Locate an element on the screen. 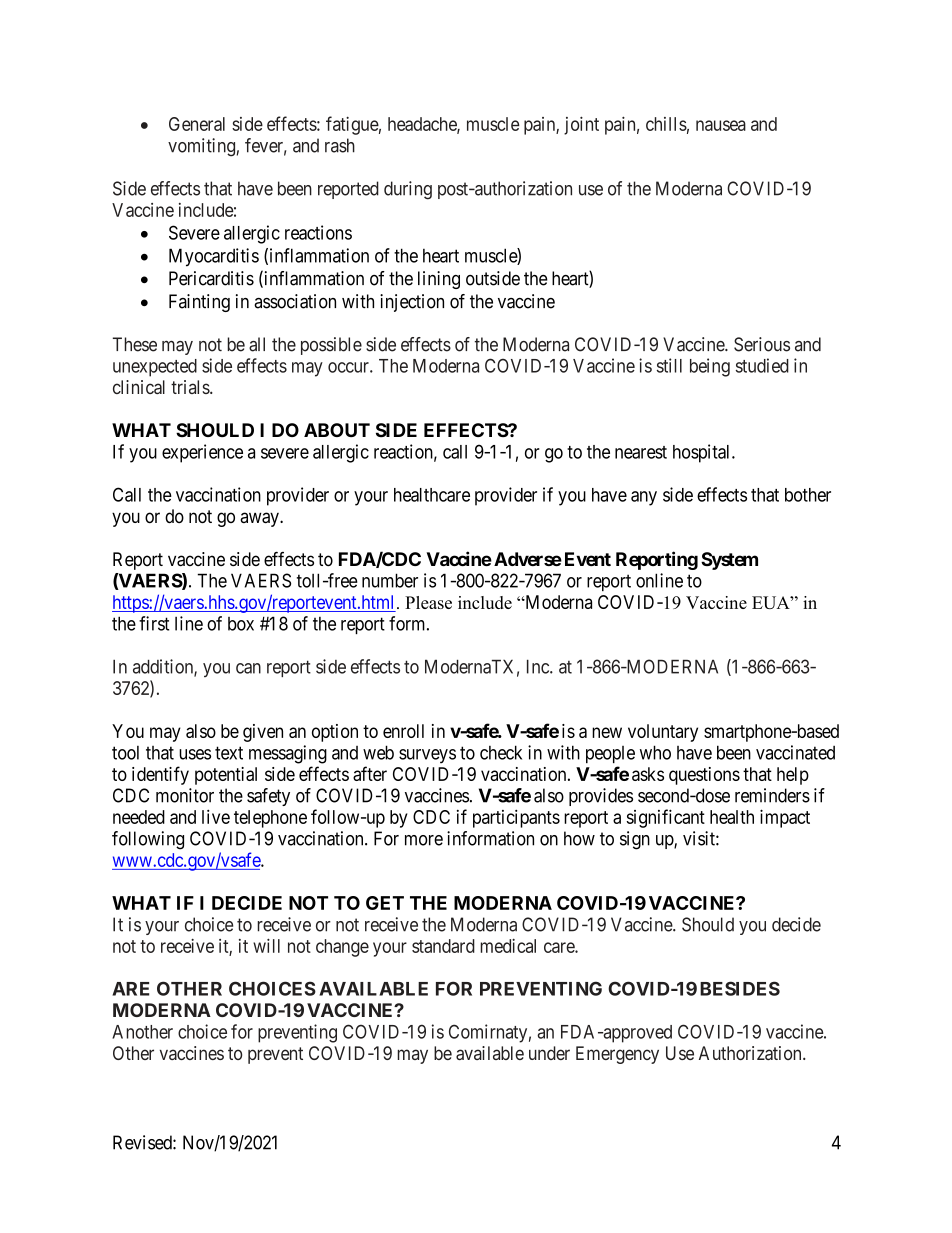 The image size is (952, 1233). vomiting is located at coordinates (201, 147).
